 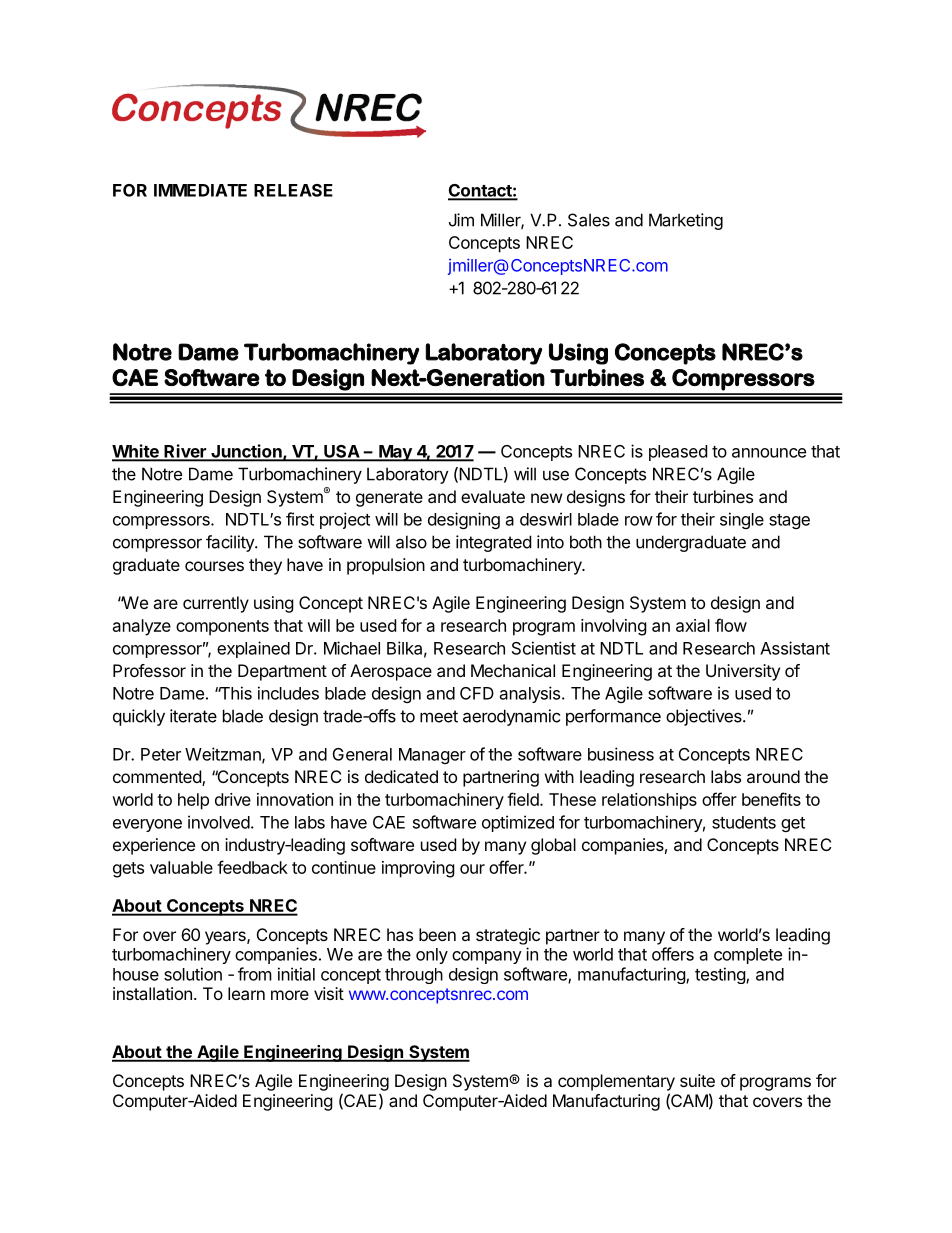 I want to click on Marketing, so click(x=686, y=221).
